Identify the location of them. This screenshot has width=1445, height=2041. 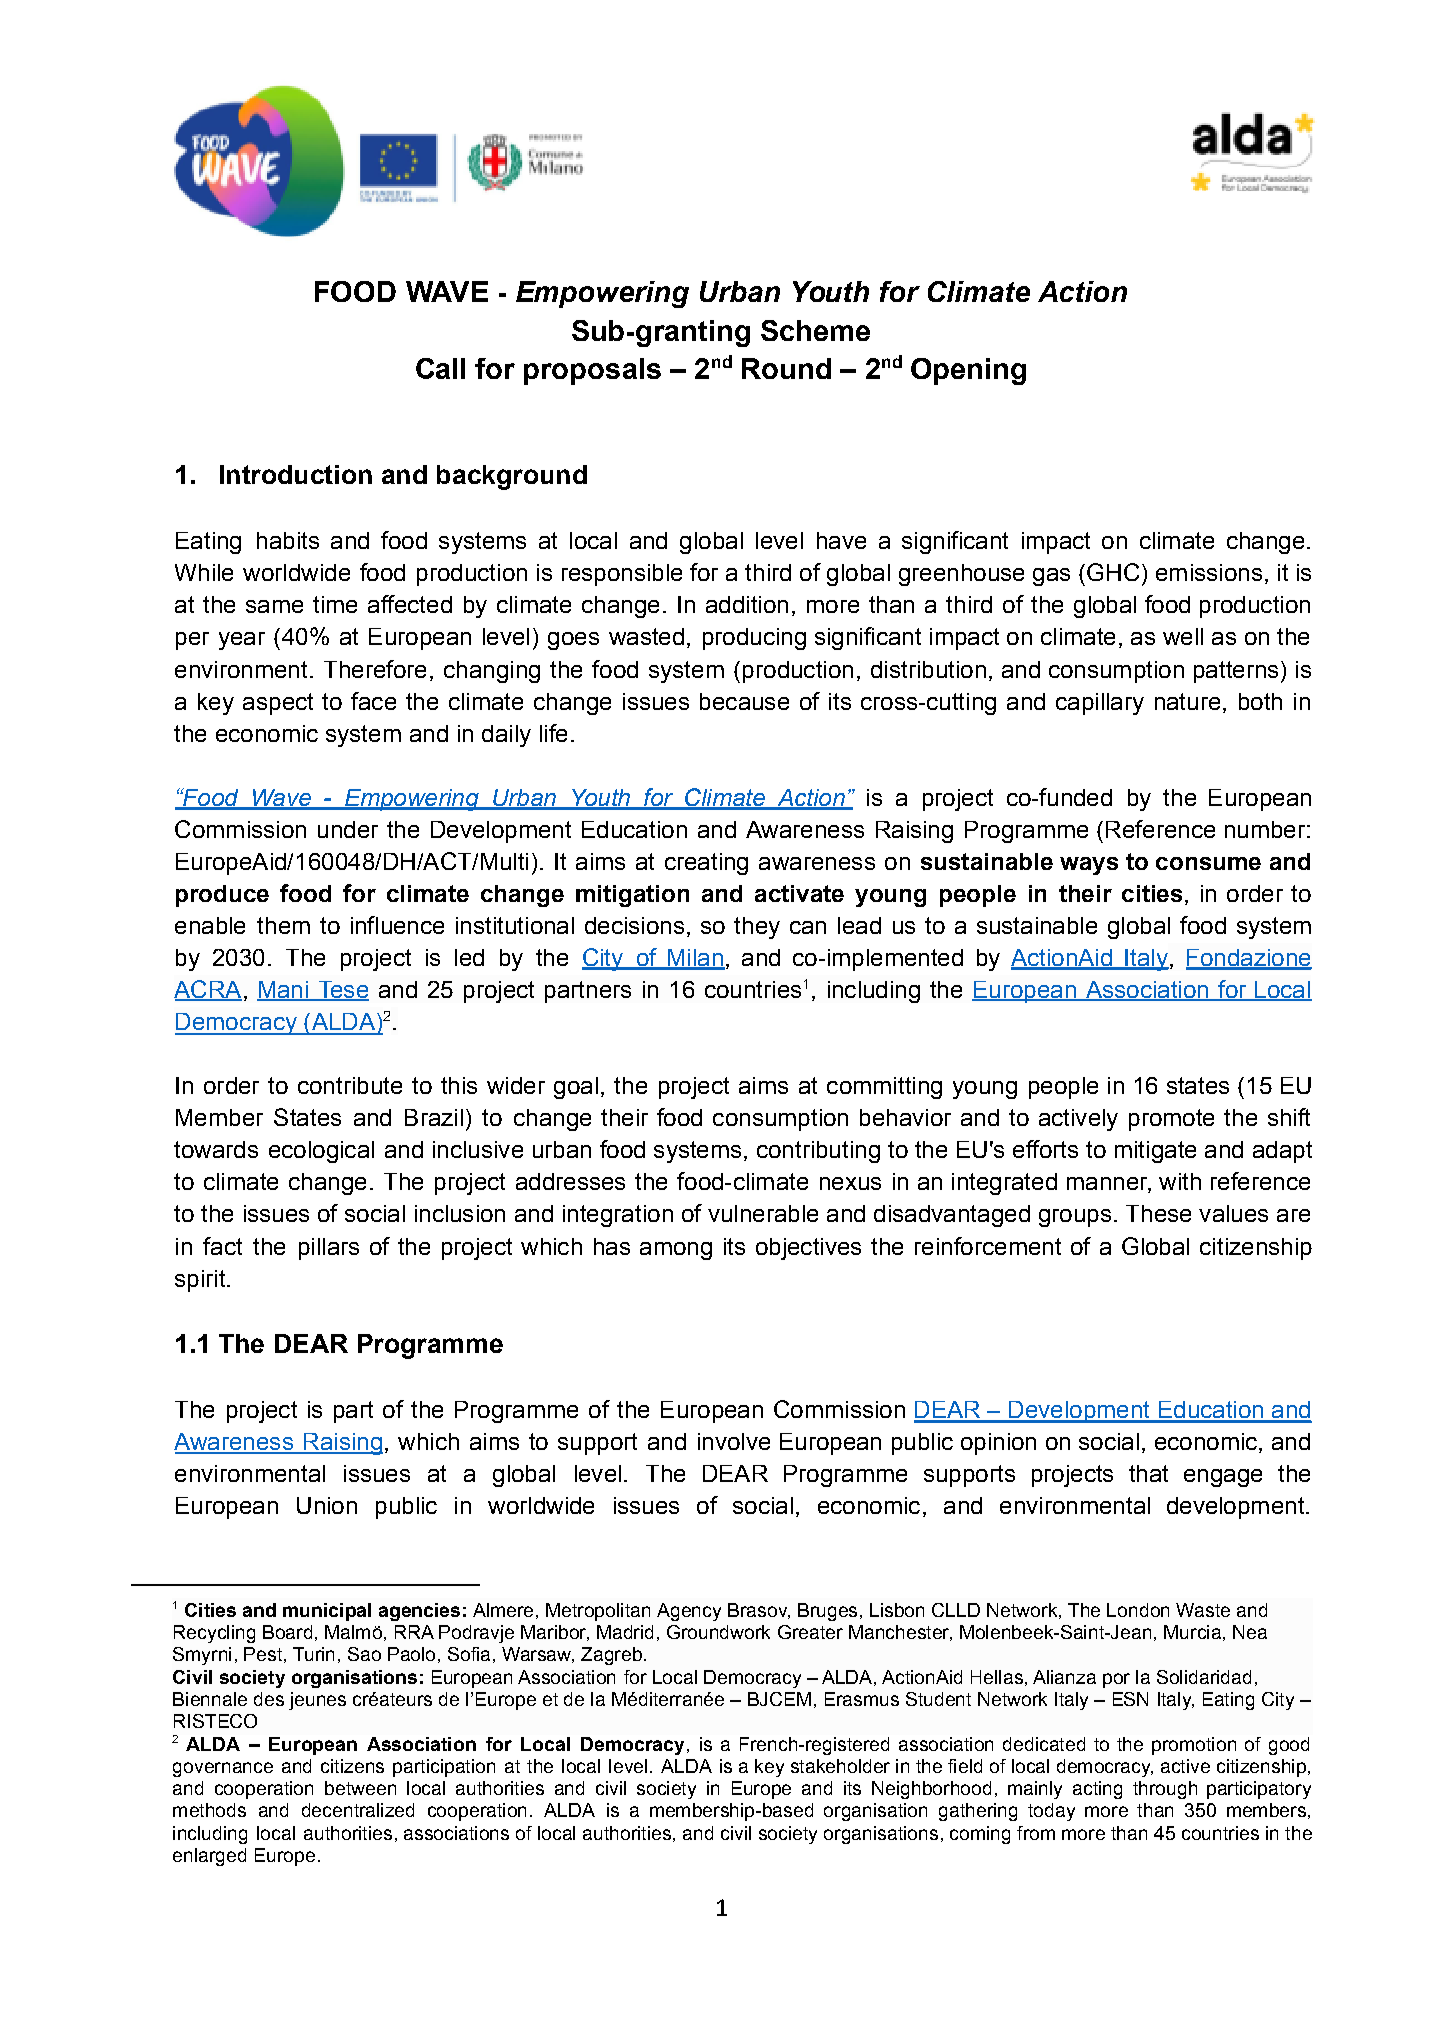
(283, 925).
